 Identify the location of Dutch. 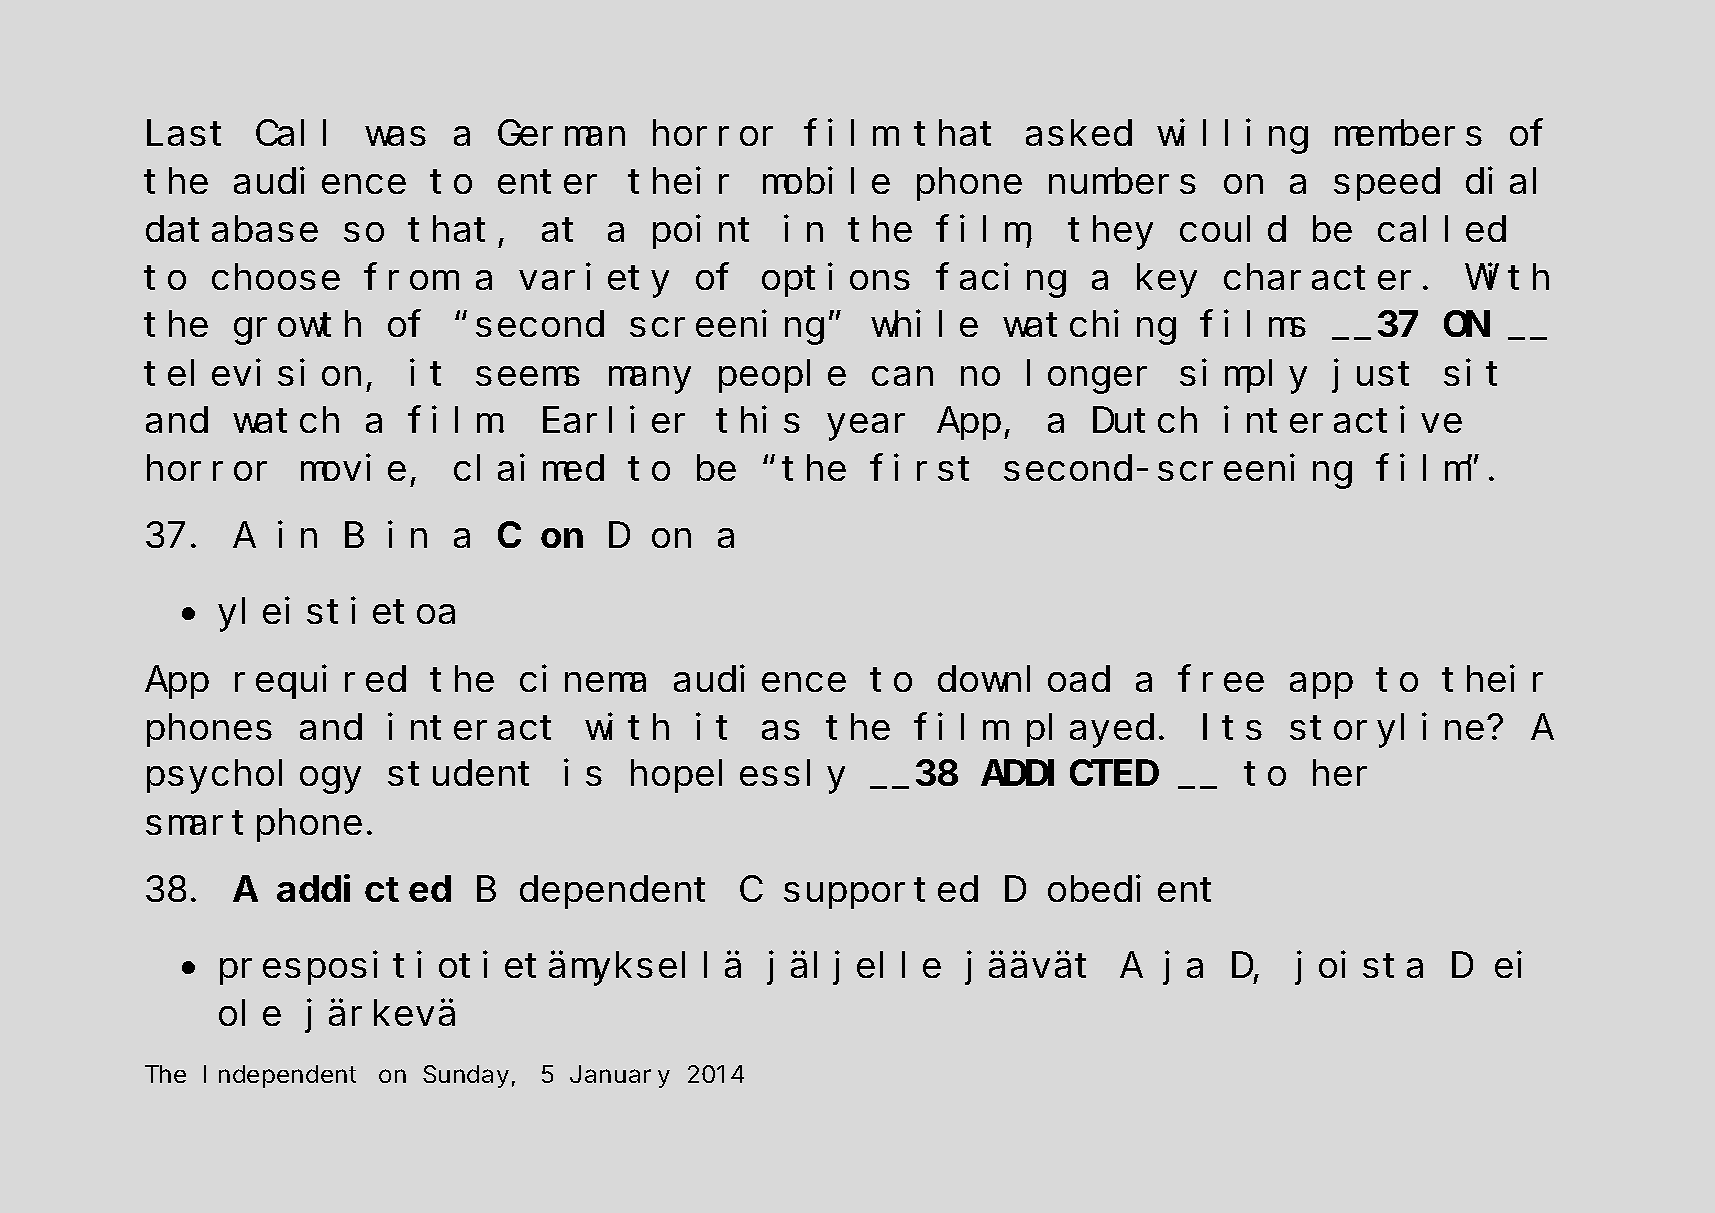
(1145, 420).
